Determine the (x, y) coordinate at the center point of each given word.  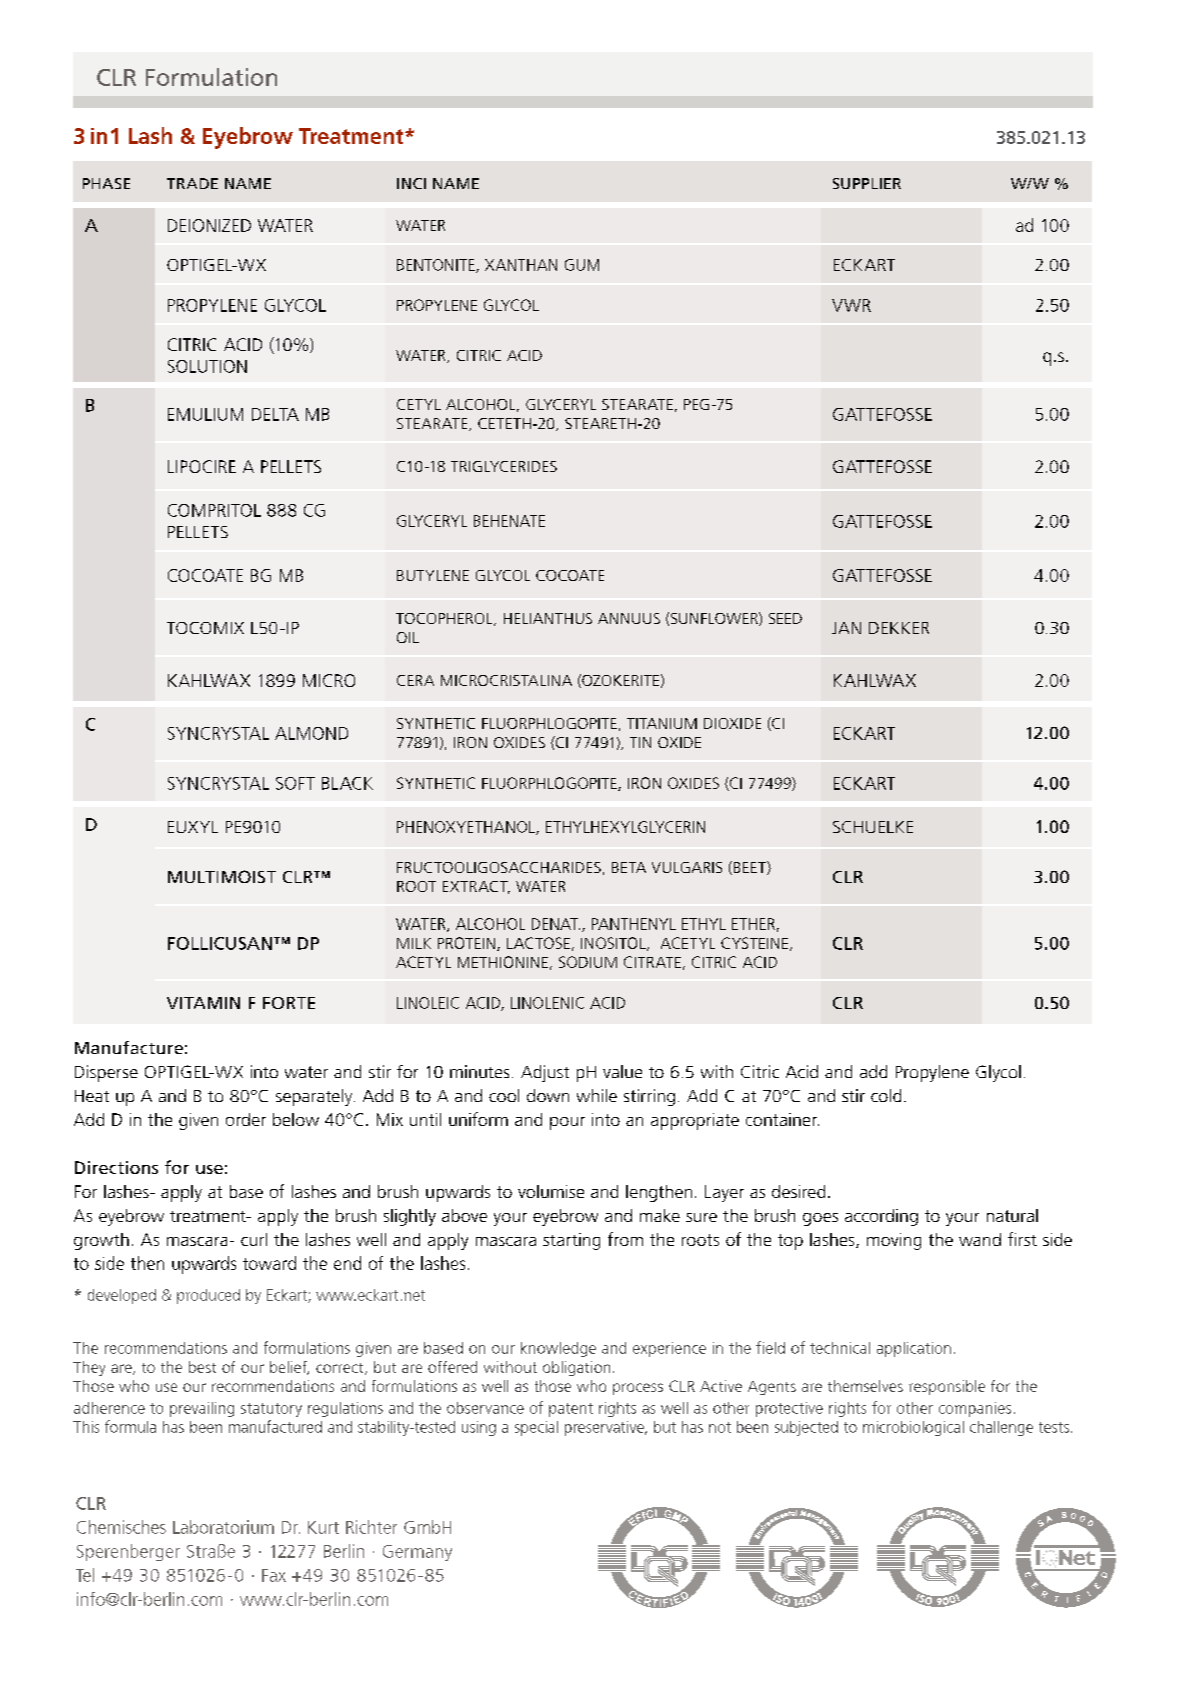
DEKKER (899, 628)
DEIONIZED (209, 225)
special (536, 1428)
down (548, 1095)
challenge (1001, 1428)
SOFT (295, 783)
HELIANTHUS (548, 618)
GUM (582, 265)
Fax (274, 1575)
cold (886, 1095)
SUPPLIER (867, 183)
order (246, 1119)
